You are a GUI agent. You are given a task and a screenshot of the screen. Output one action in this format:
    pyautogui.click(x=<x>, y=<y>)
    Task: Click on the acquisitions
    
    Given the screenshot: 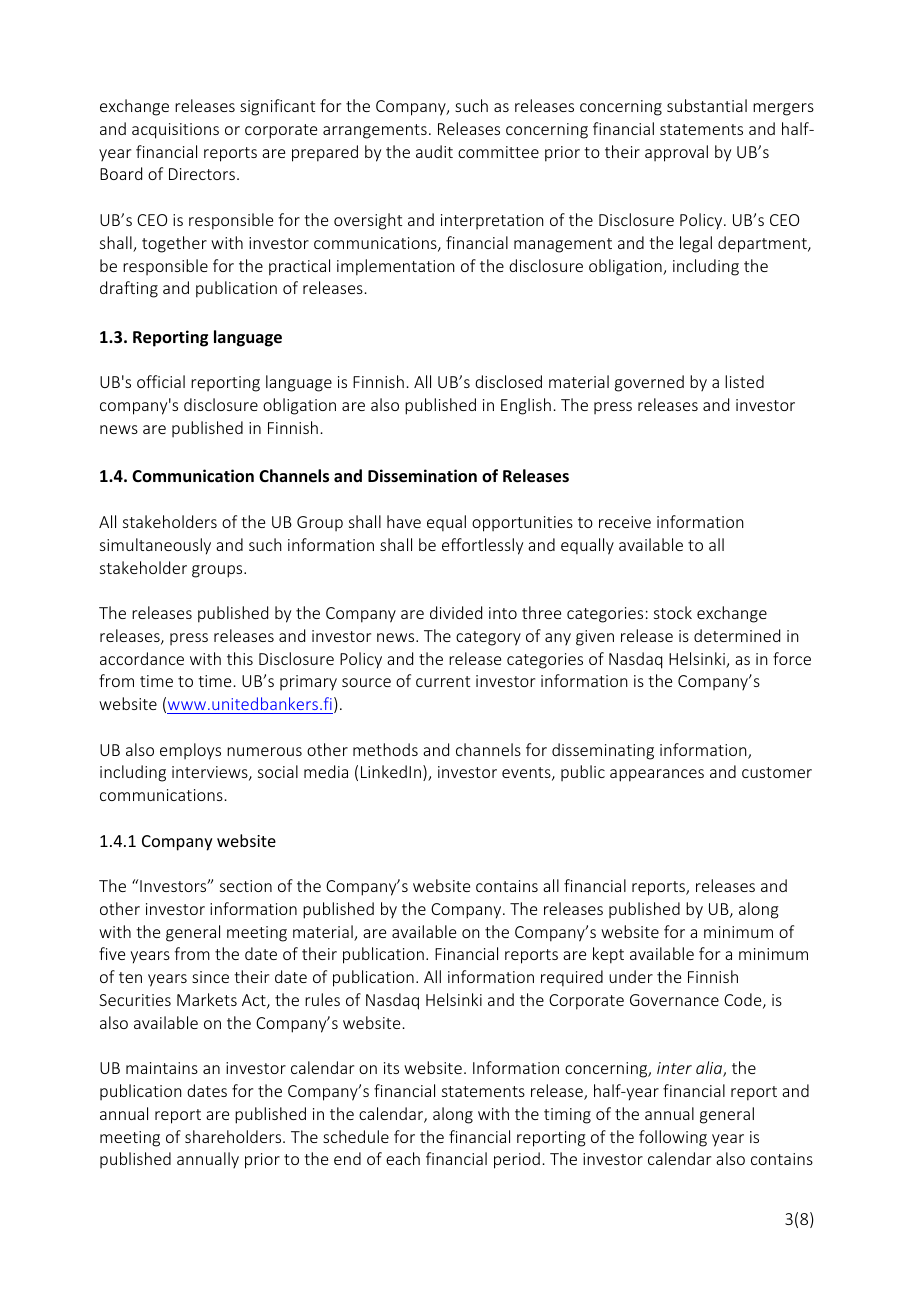 What is the action you would take?
    pyautogui.click(x=175, y=131)
